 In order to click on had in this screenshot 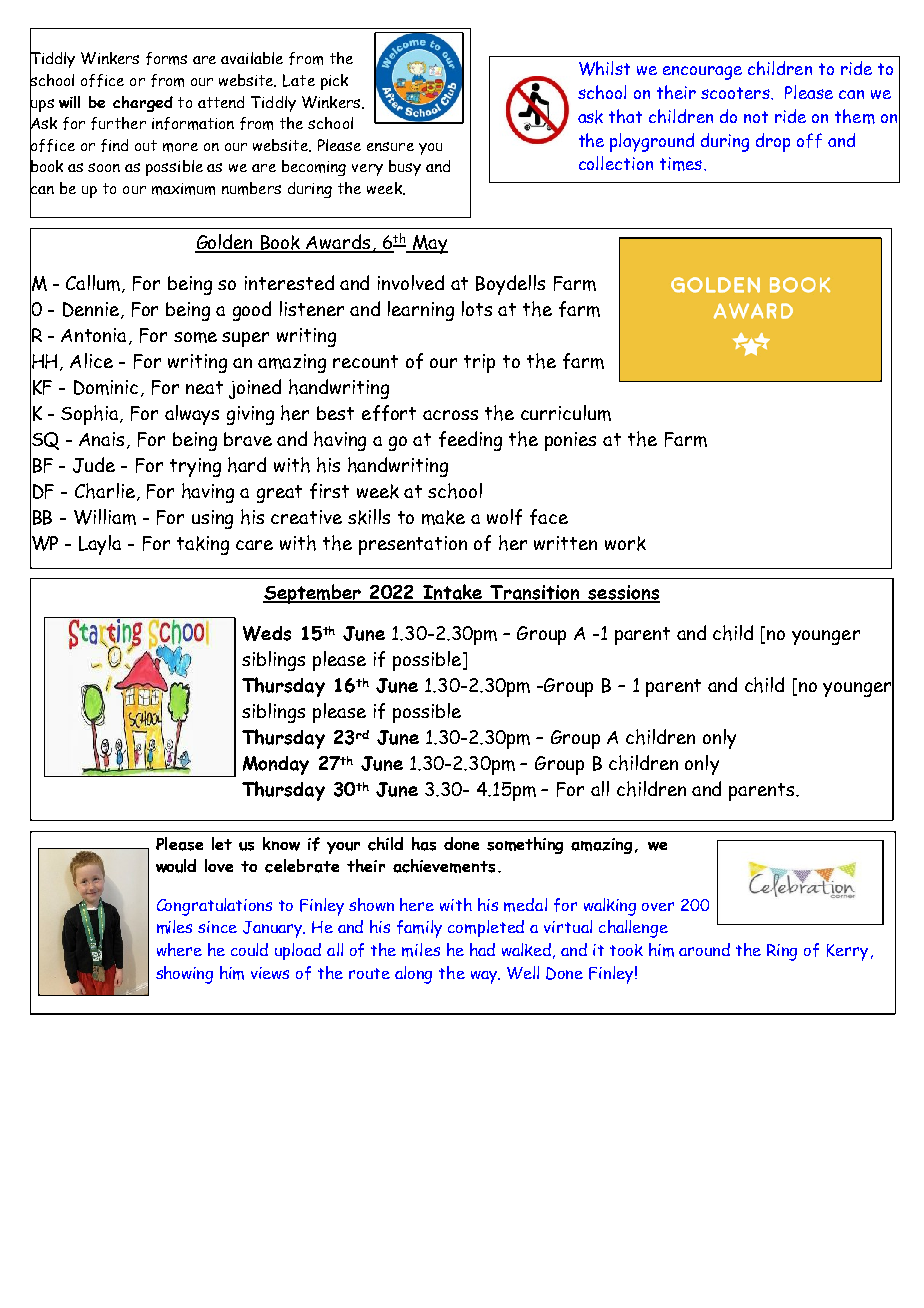, I will do `click(482, 949)`.
